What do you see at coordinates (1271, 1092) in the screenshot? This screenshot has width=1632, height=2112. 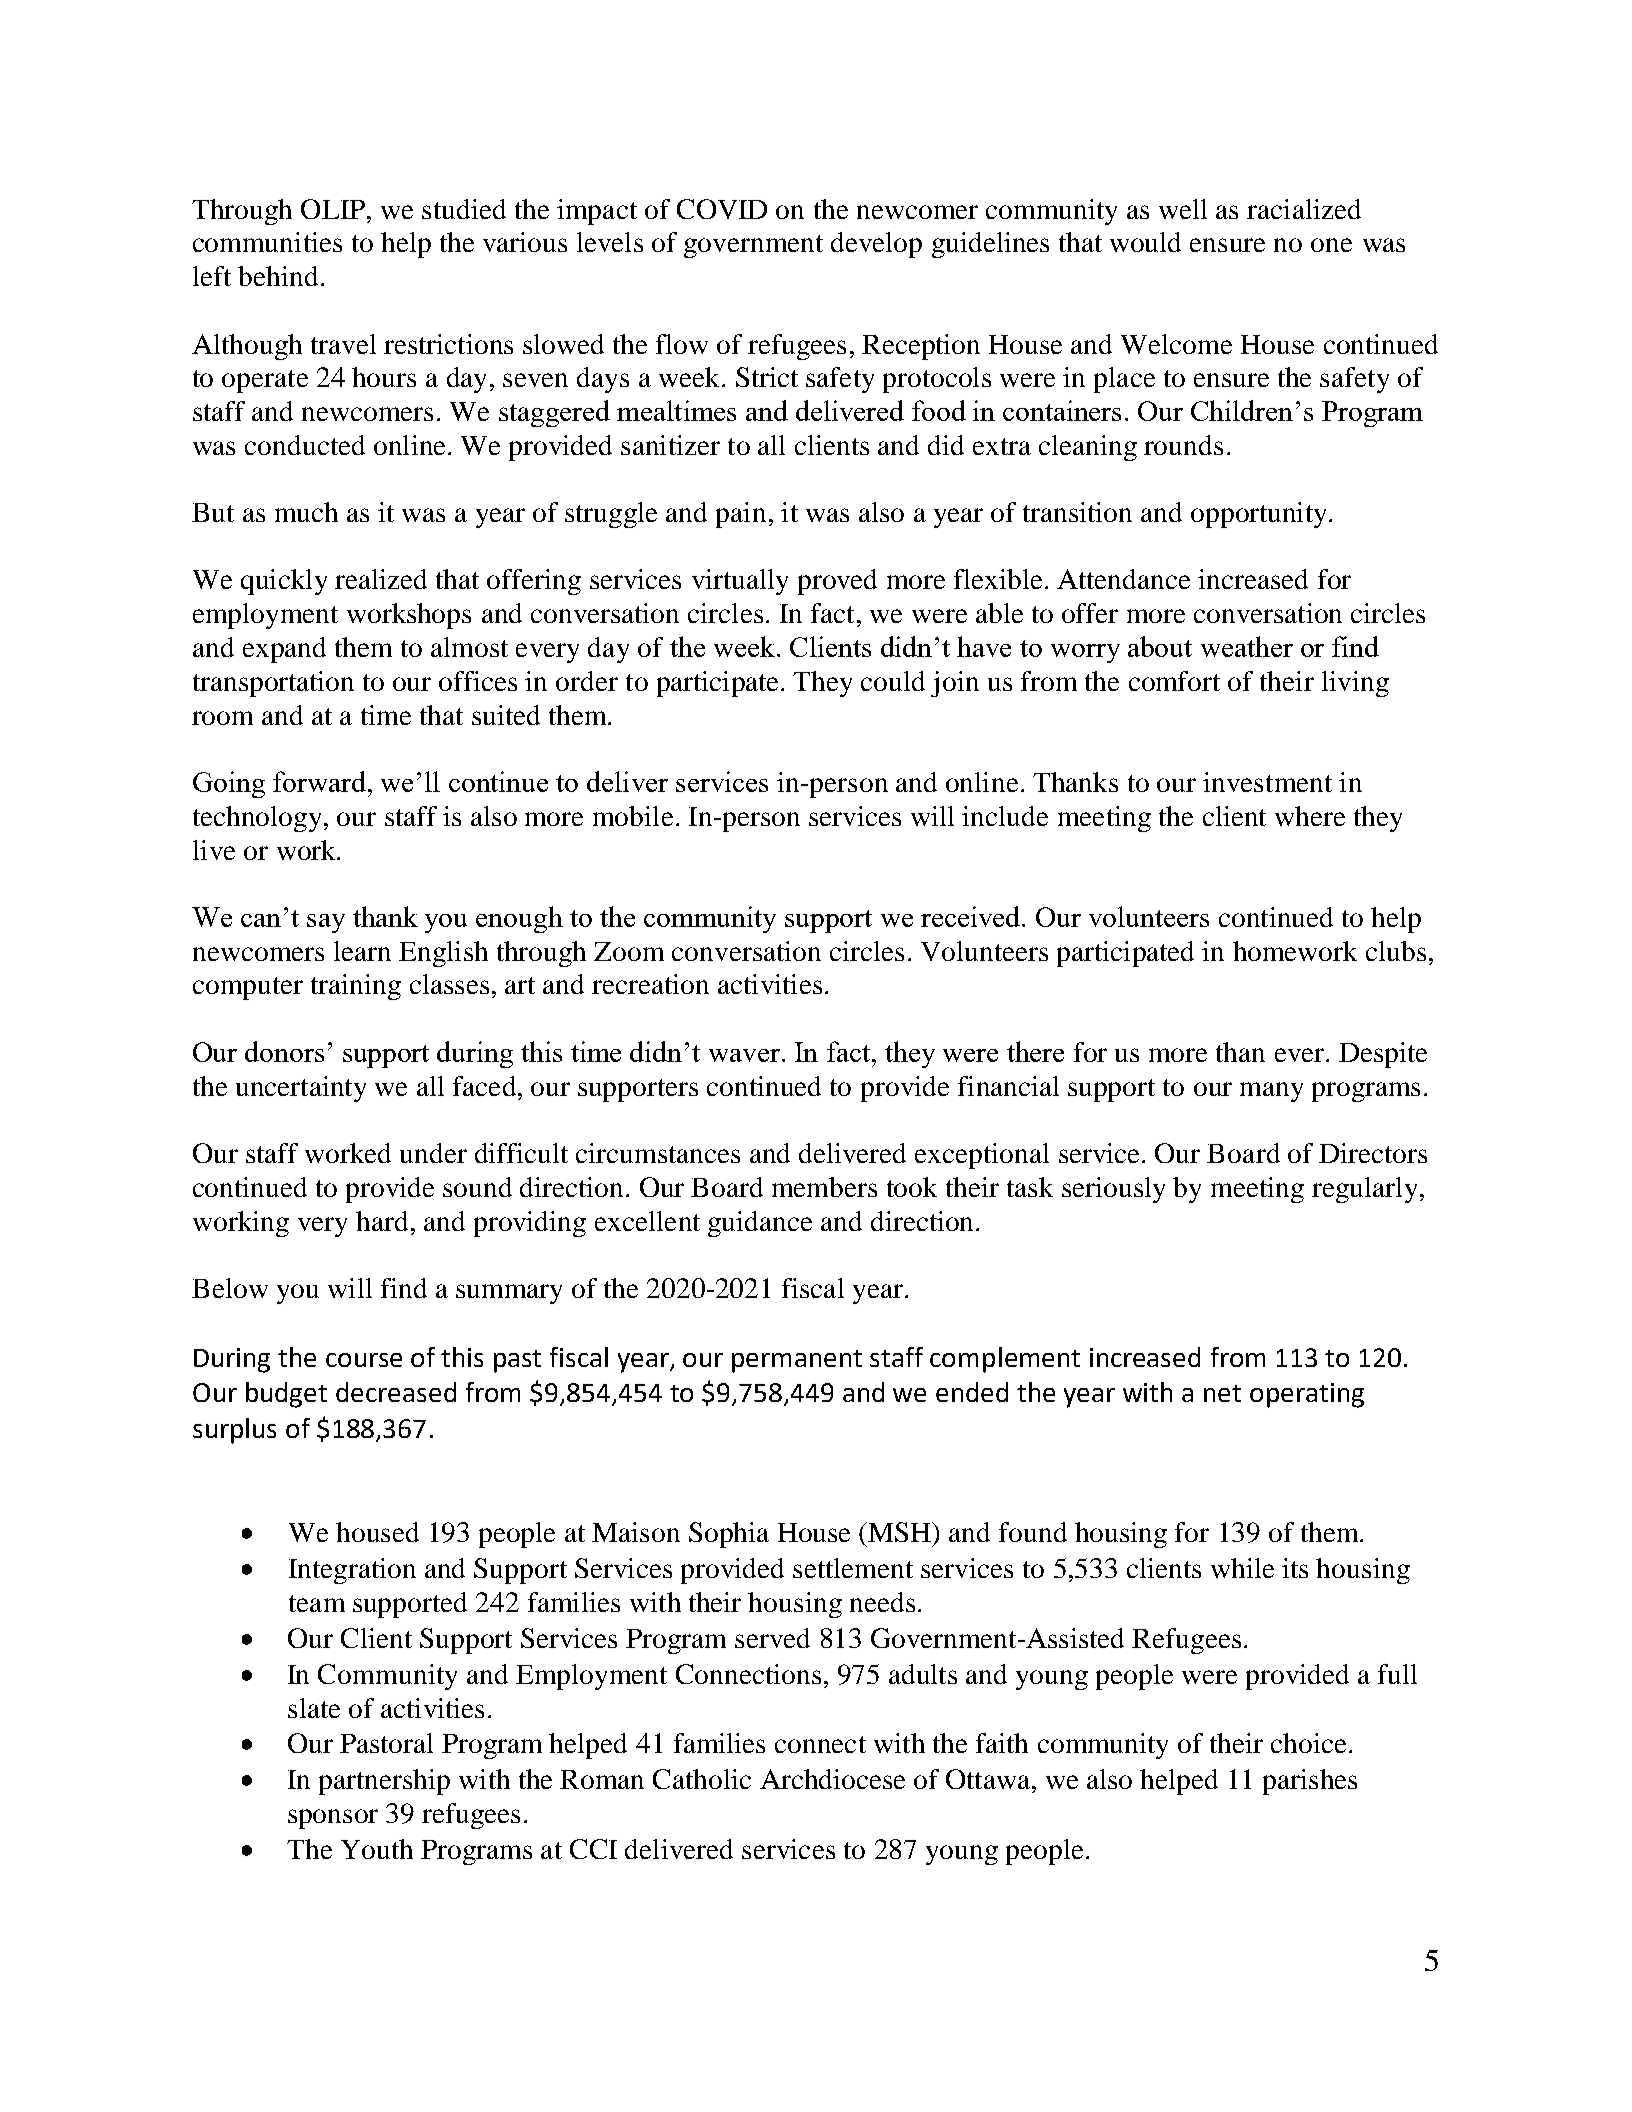 I see `many` at bounding box center [1271, 1092].
